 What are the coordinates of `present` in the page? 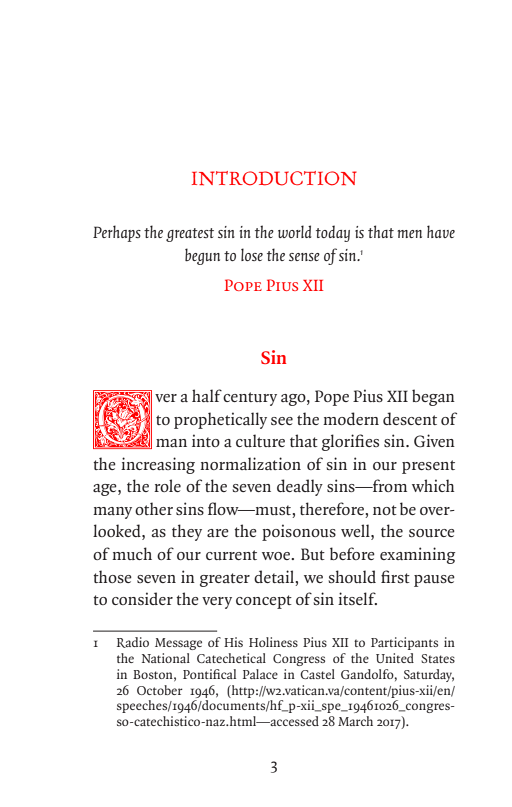 It's located at (428, 467).
